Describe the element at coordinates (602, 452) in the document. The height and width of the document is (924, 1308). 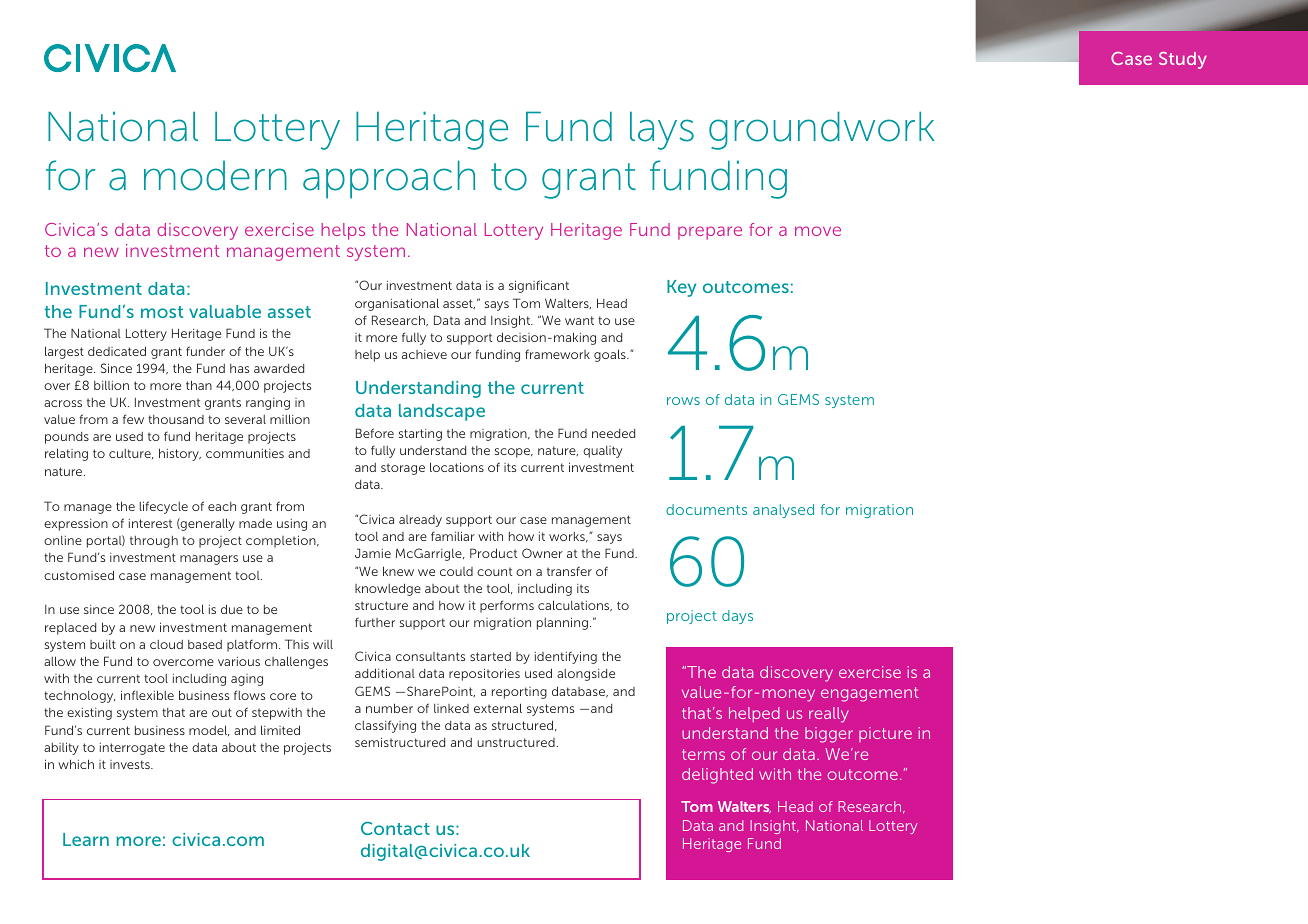
I see `quality` at that location.
